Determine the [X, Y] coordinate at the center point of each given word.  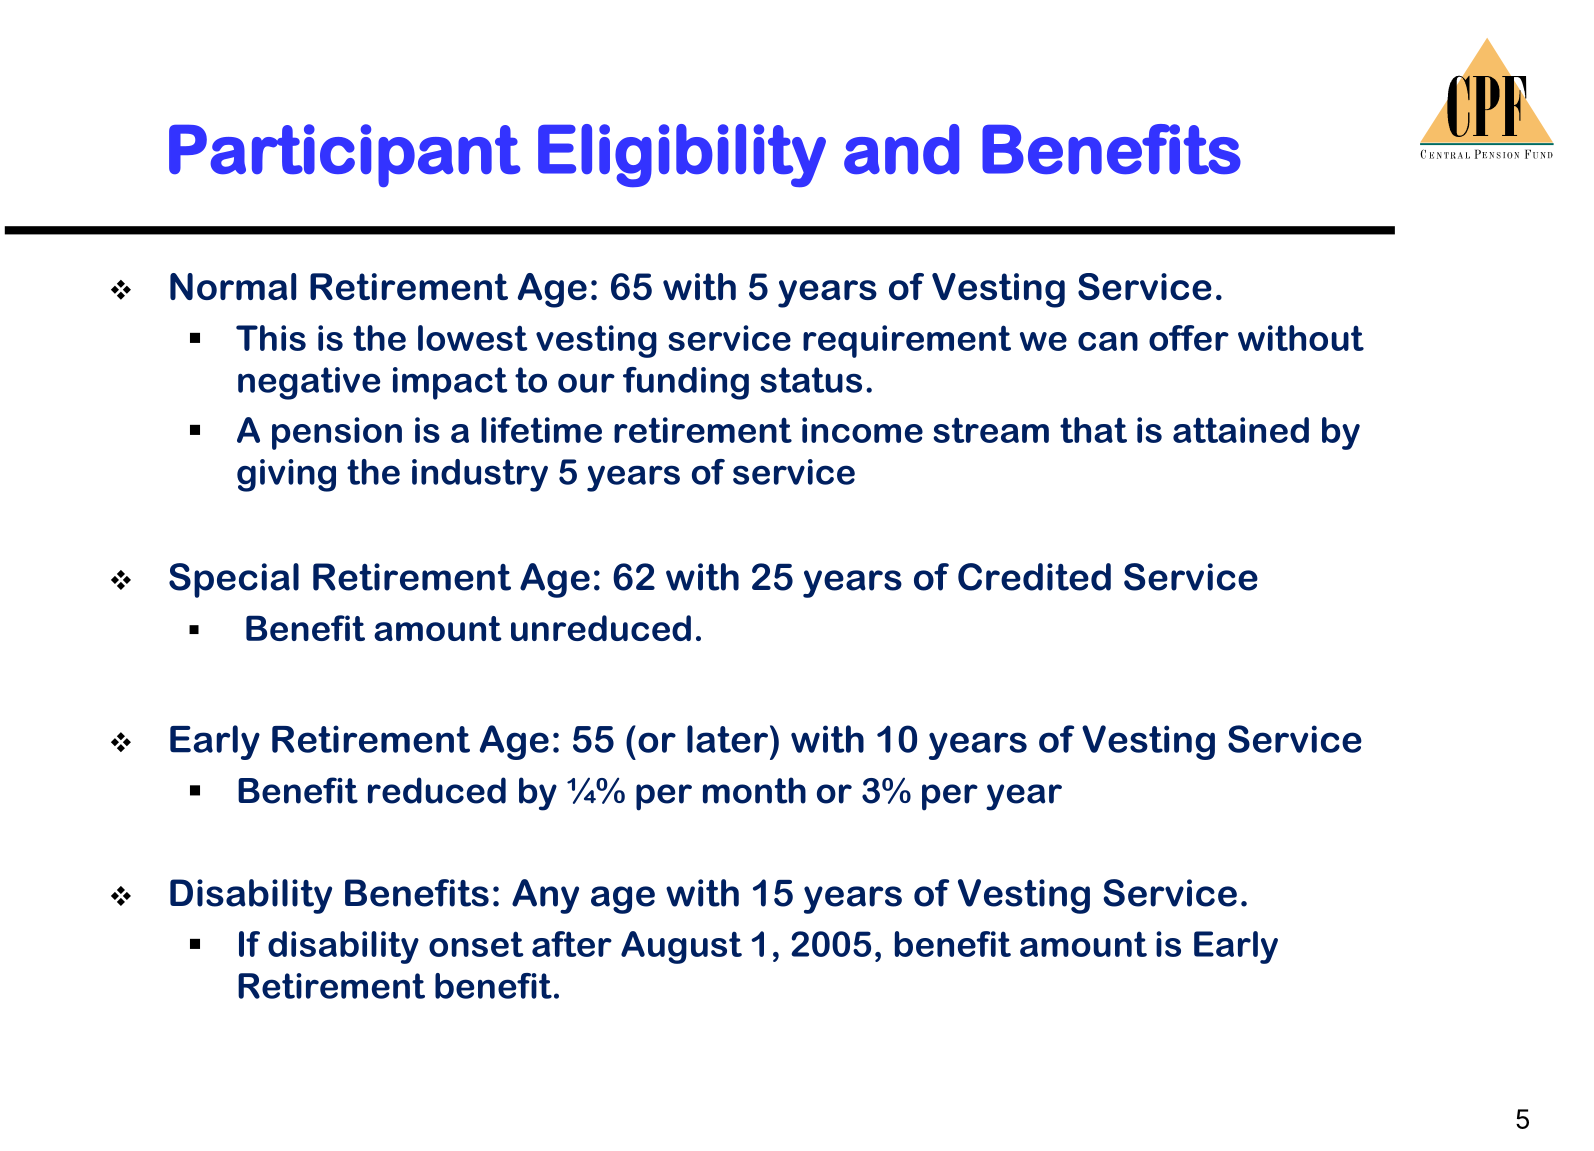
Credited [1034, 577]
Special [234, 580]
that [1093, 430]
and [901, 149]
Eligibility [682, 155]
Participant [344, 155]
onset [476, 944]
